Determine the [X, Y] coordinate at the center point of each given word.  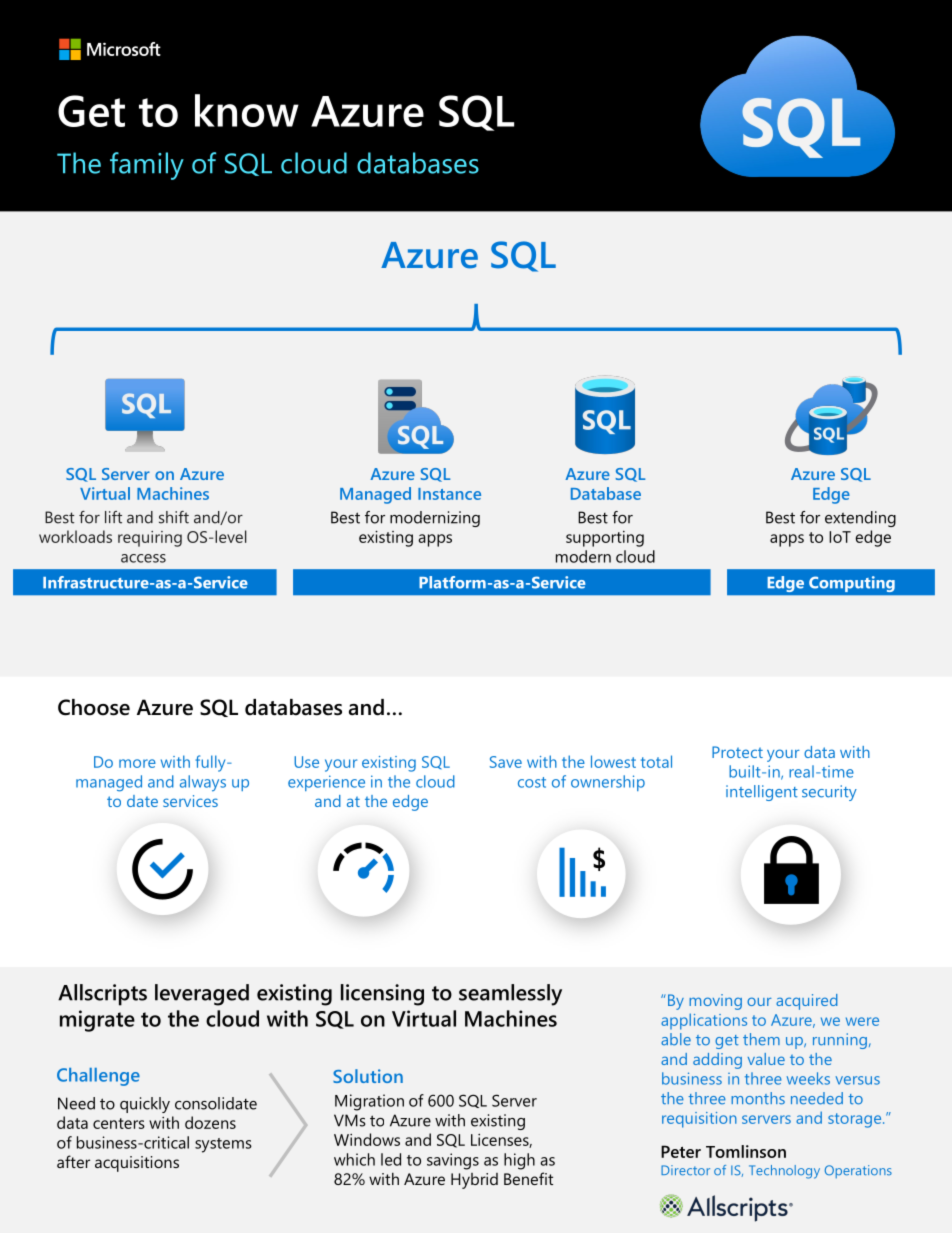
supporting [605, 539]
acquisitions [137, 1164]
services [190, 801]
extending [860, 519]
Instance [449, 494]
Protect [737, 752]
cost [532, 782]
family [147, 166]
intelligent [762, 793]
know [247, 110]
